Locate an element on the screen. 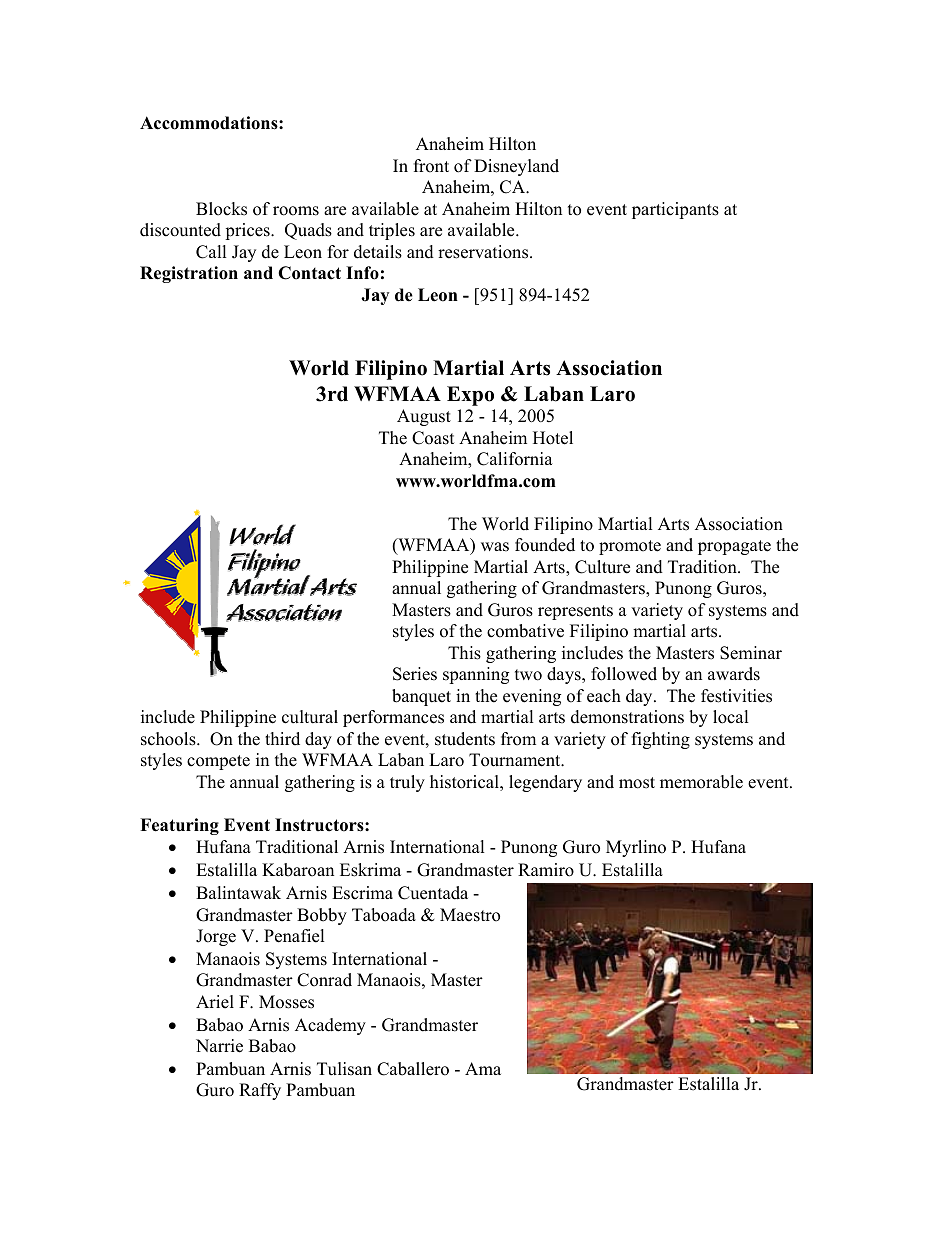 The height and width of the screenshot is (1233, 952). Maestro is located at coordinates (470, 915).
